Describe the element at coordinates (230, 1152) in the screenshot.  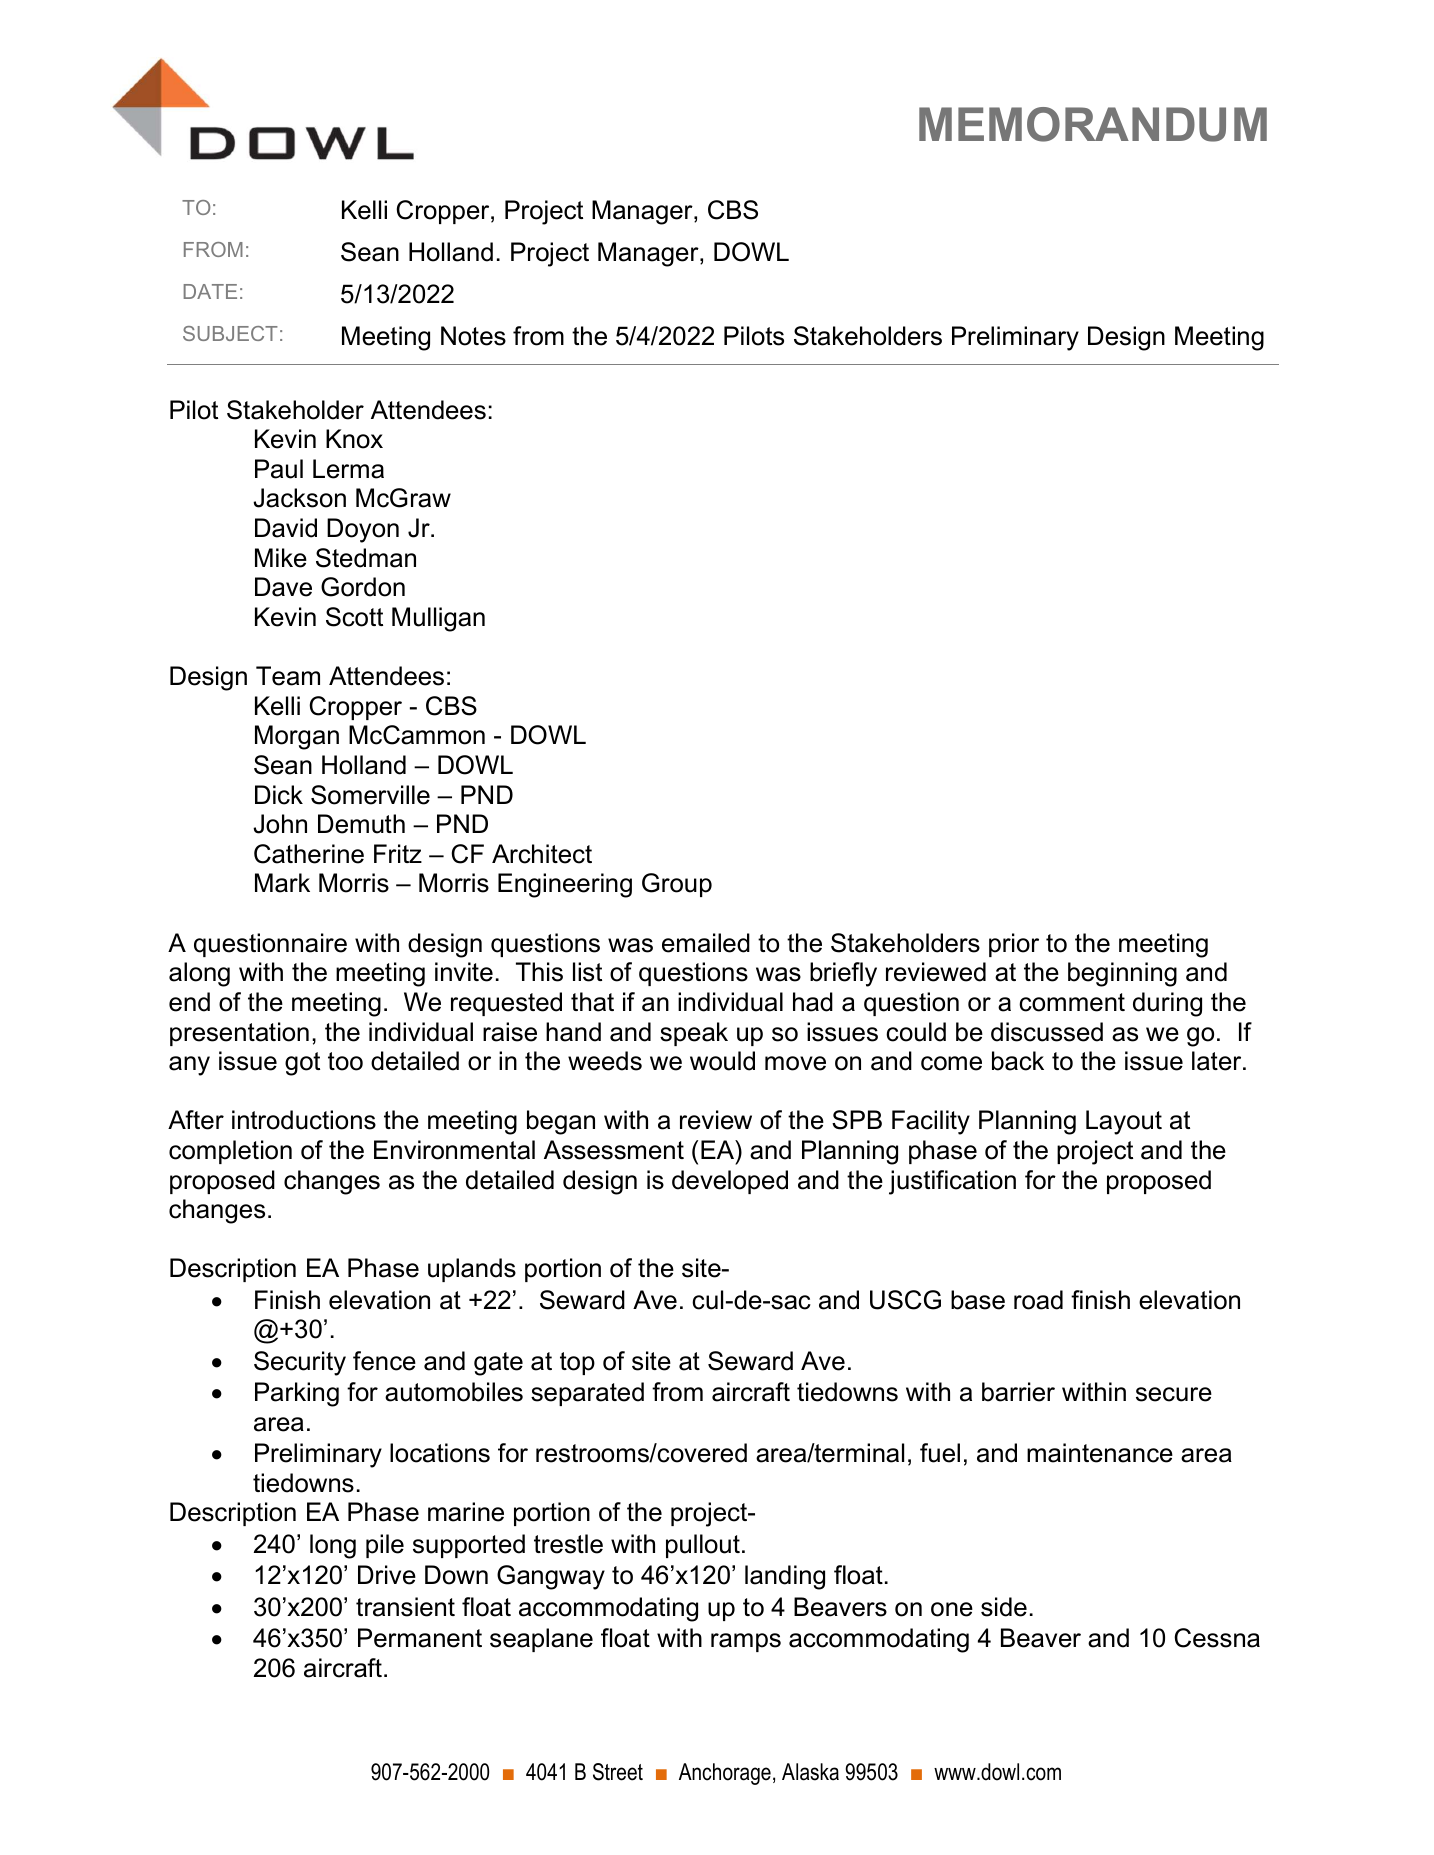
I see `completion` at that location.
